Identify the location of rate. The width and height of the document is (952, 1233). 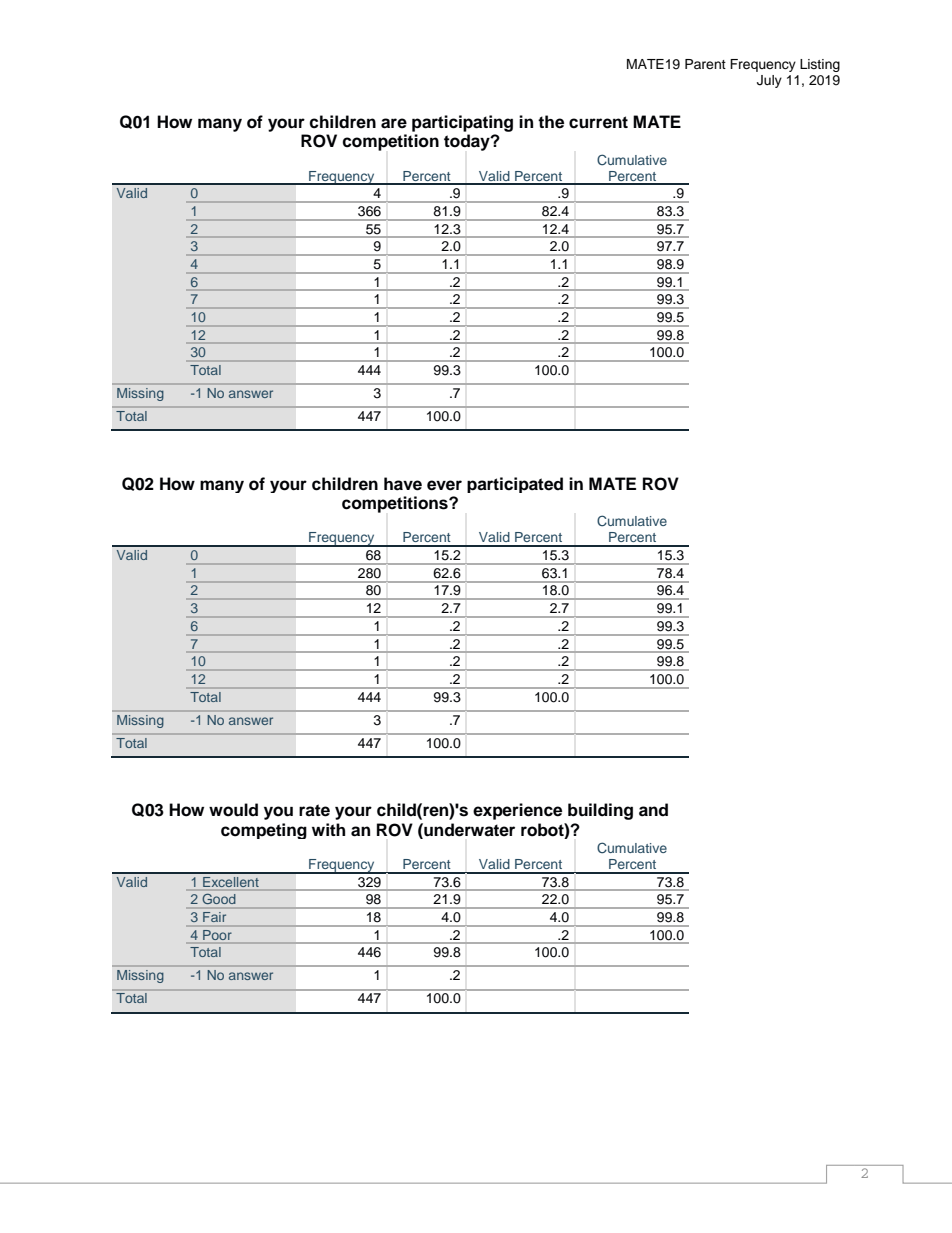
(314, 810).
